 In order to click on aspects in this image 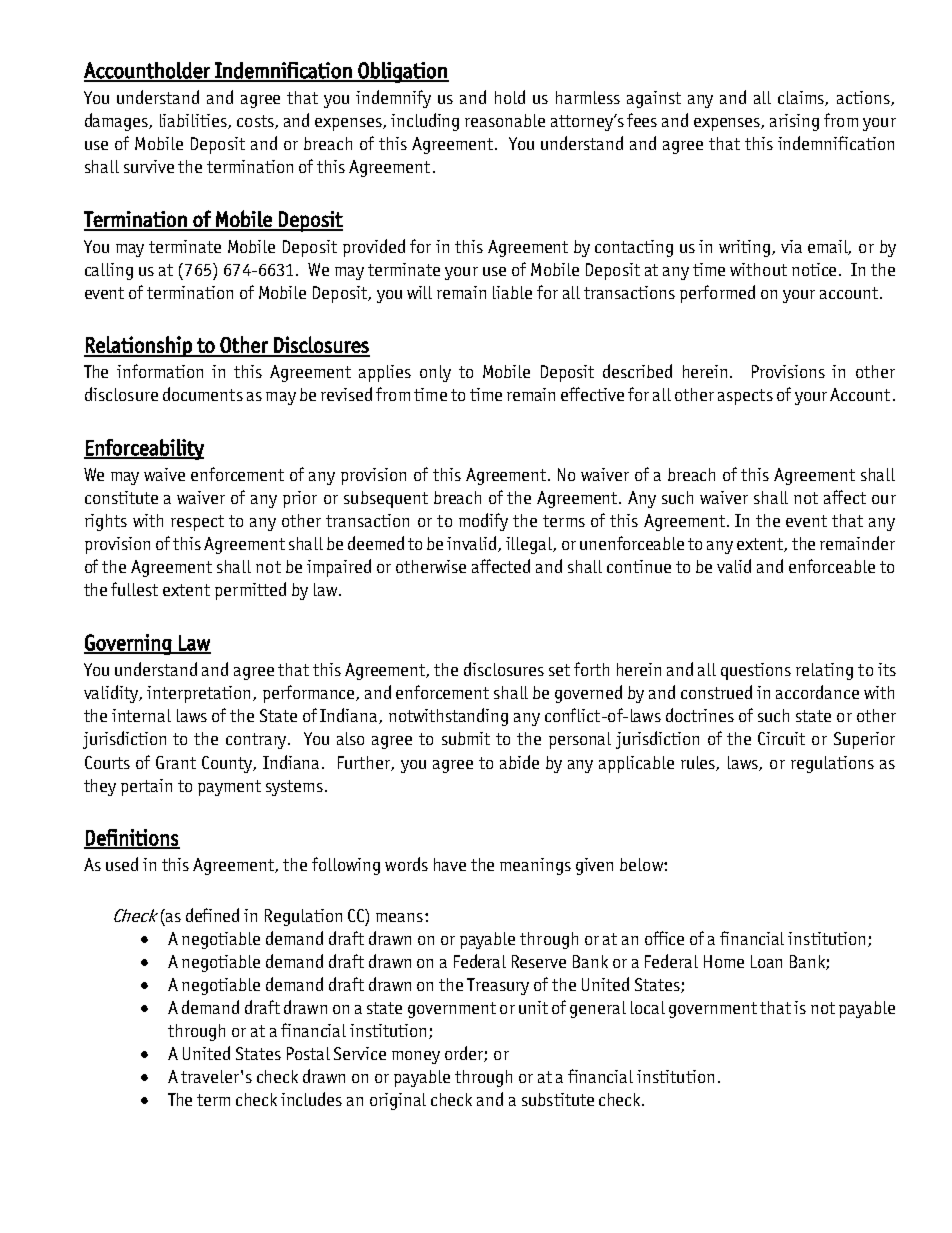, I will do `click(745, 397)`.
